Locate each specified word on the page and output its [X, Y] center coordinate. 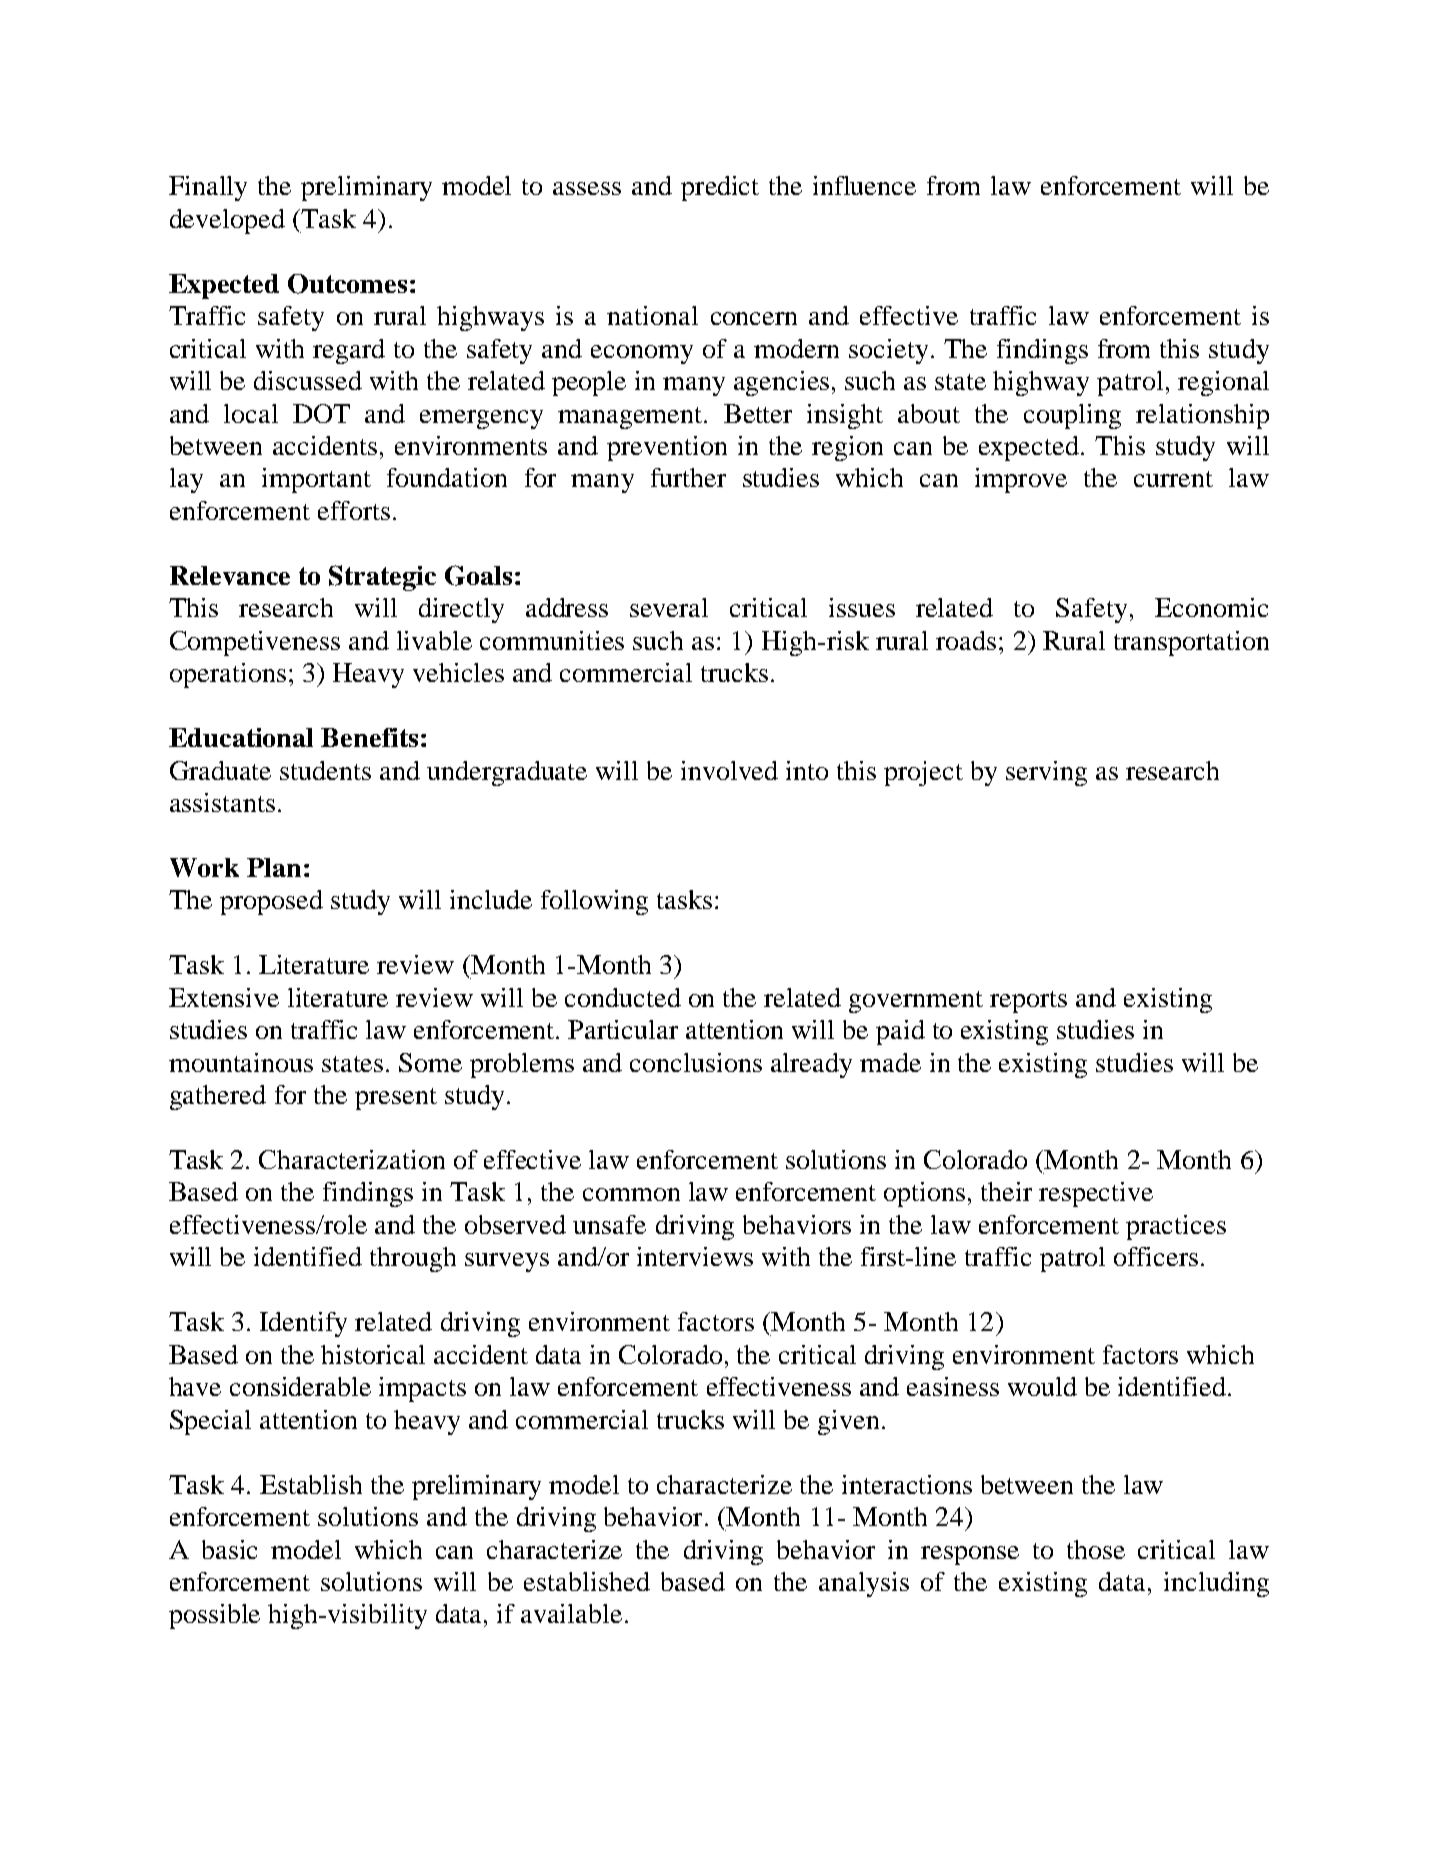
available [571, 1613]
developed [227, 221]
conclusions [696, 1062]
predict [720, 188]
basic [229, 1549]
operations [228, 675]
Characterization [352, 1159]
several [669, 607]
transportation [1191, 643]
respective [1096, 1194]
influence [864, 185]
